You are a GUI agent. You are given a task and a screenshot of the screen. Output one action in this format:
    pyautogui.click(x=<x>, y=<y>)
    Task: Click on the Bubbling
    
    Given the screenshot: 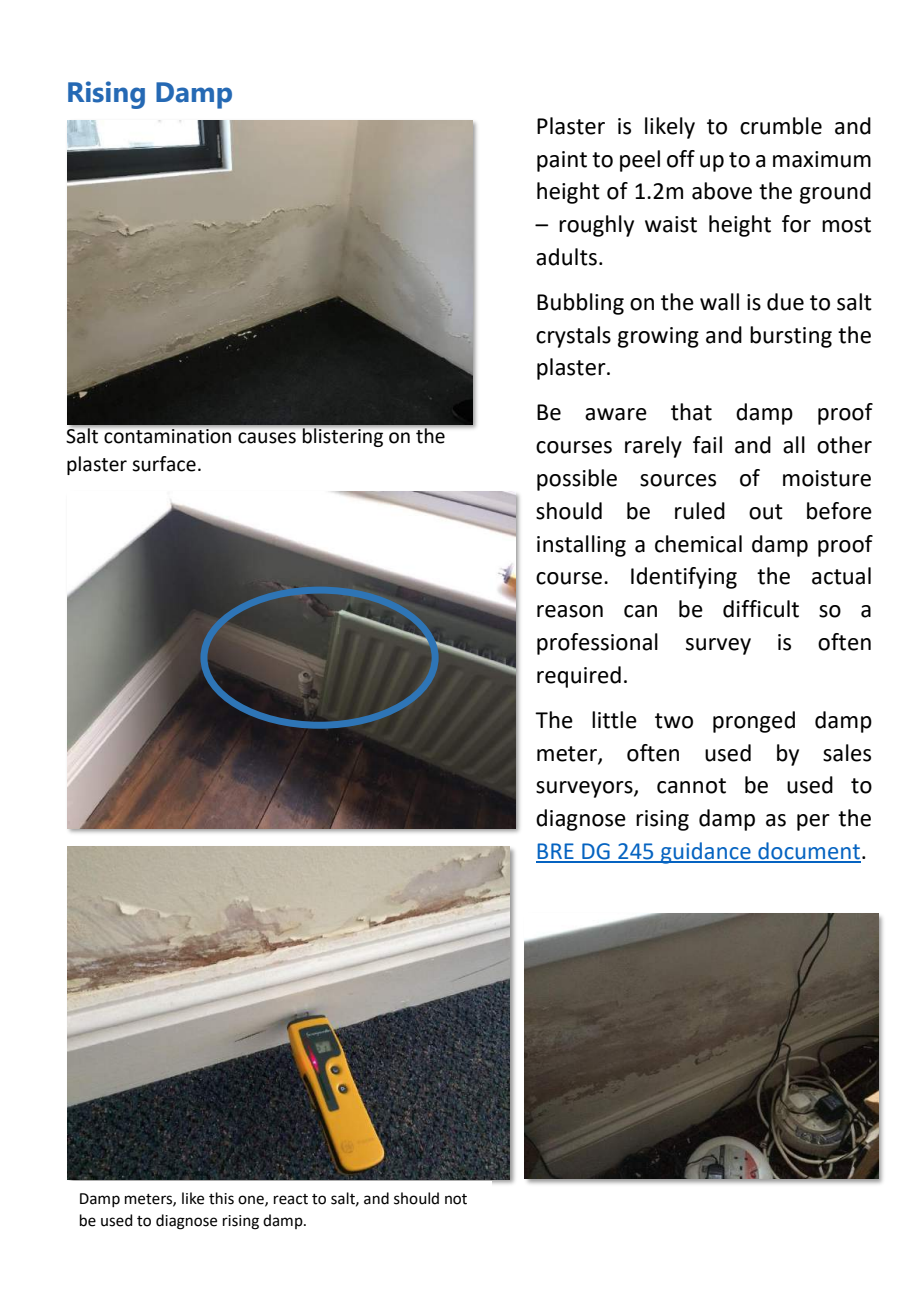 What is the action you would take?
    pyautogui.click(x=580, y=304)
